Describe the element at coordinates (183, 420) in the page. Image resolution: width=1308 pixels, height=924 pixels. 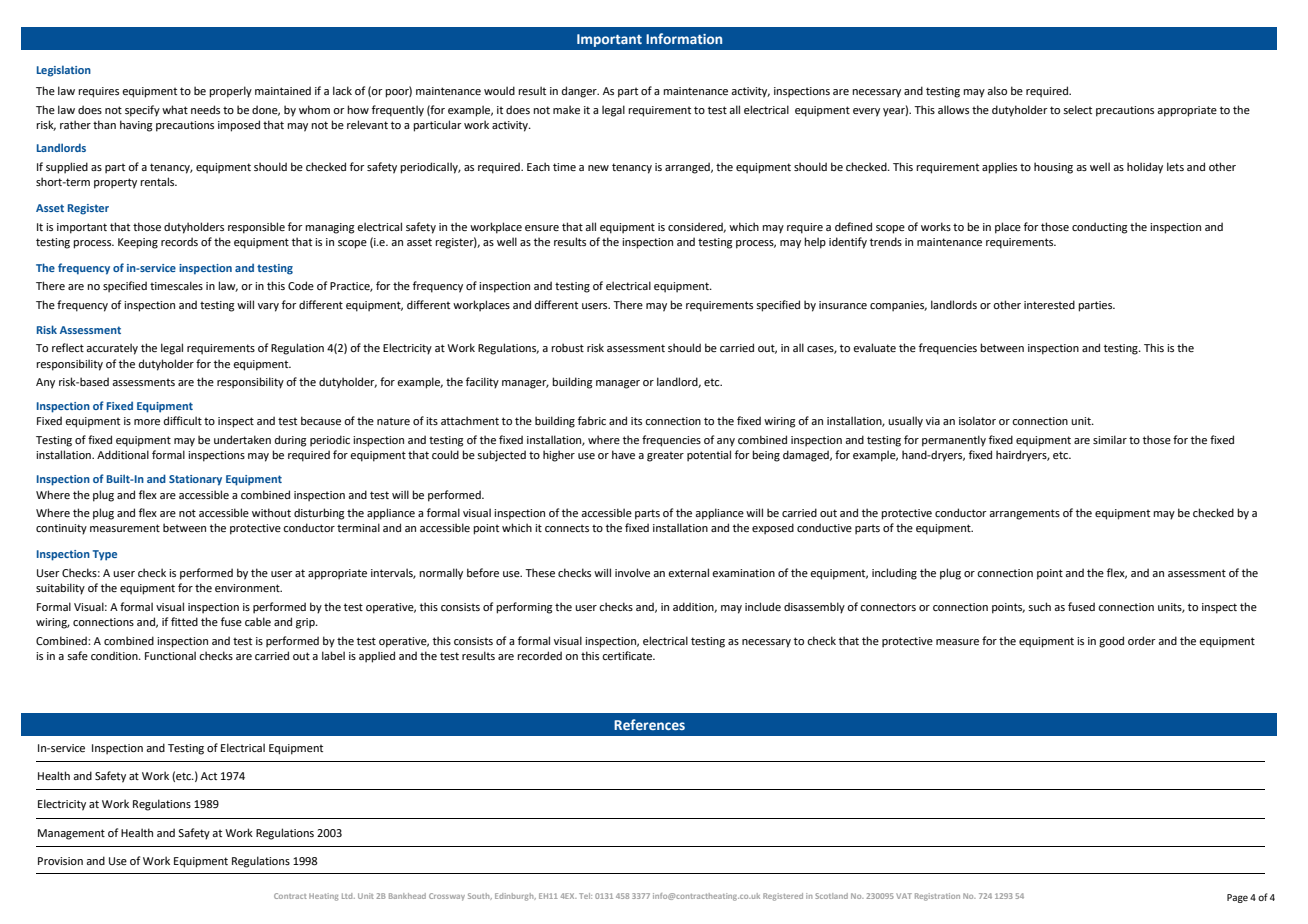
I see `difficult` at that location.
